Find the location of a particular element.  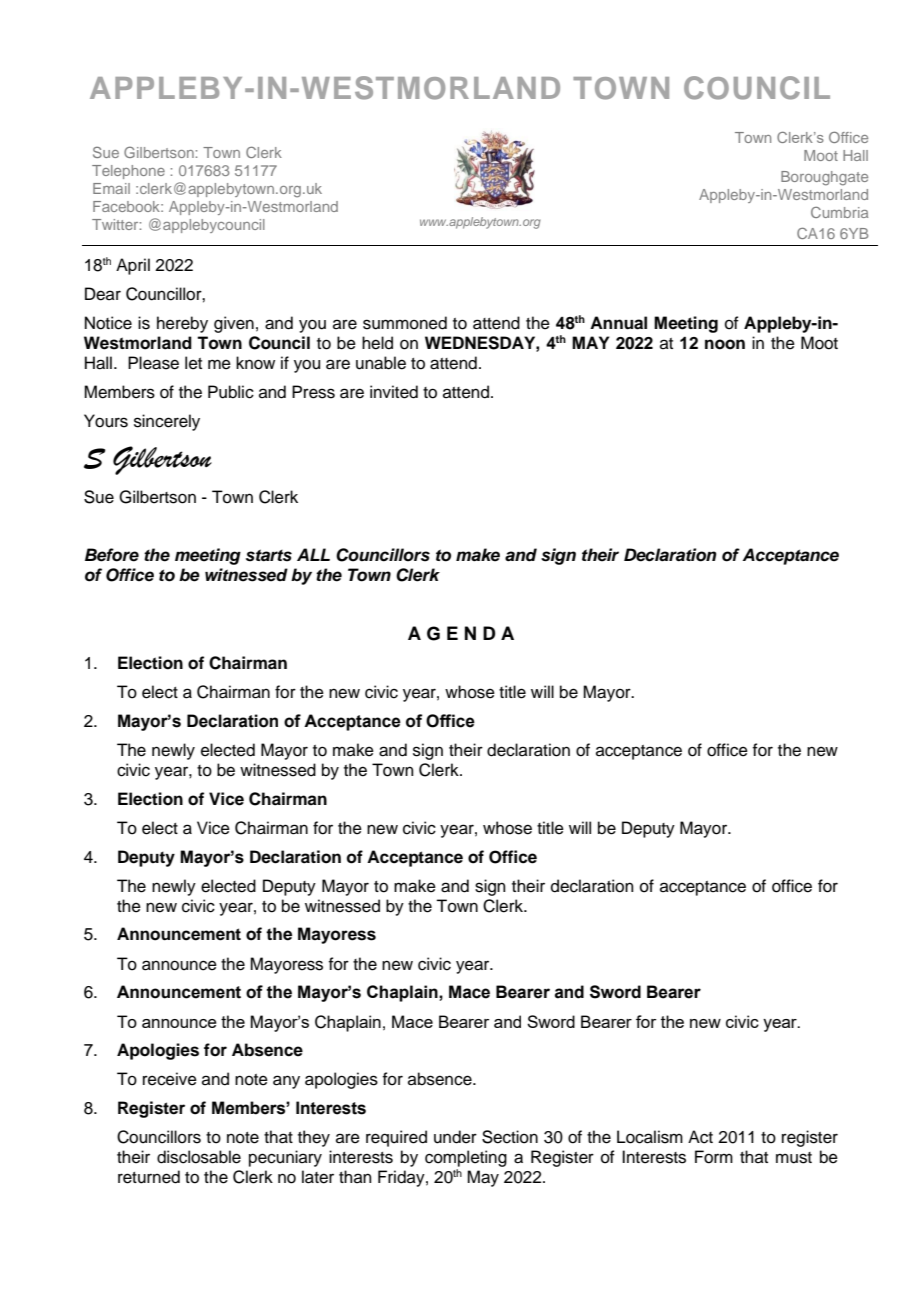

returned is located at coordinates (149, 1177).
